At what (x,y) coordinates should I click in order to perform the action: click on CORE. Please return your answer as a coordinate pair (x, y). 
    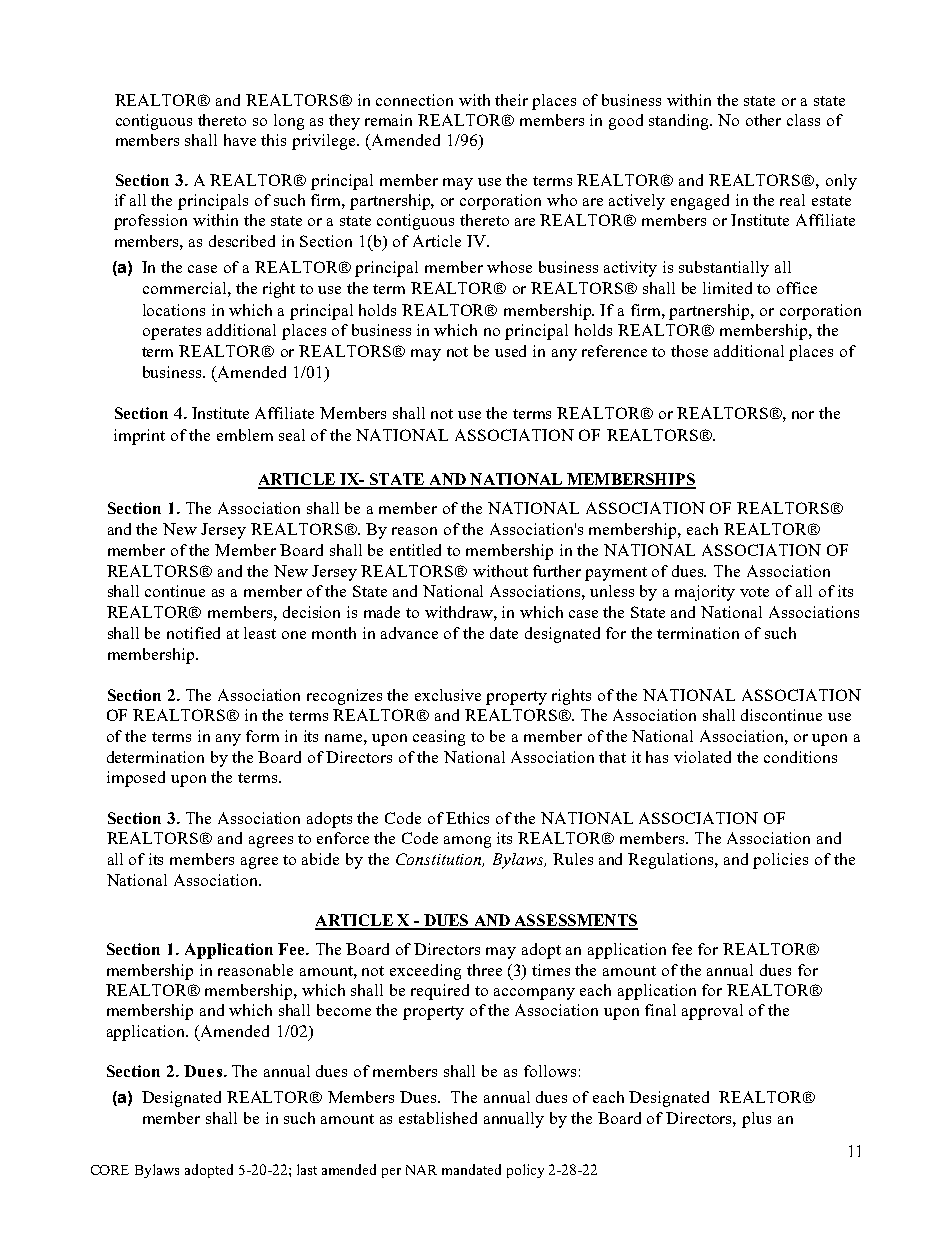
    Looking at the image, I should click on (110, 1170).
